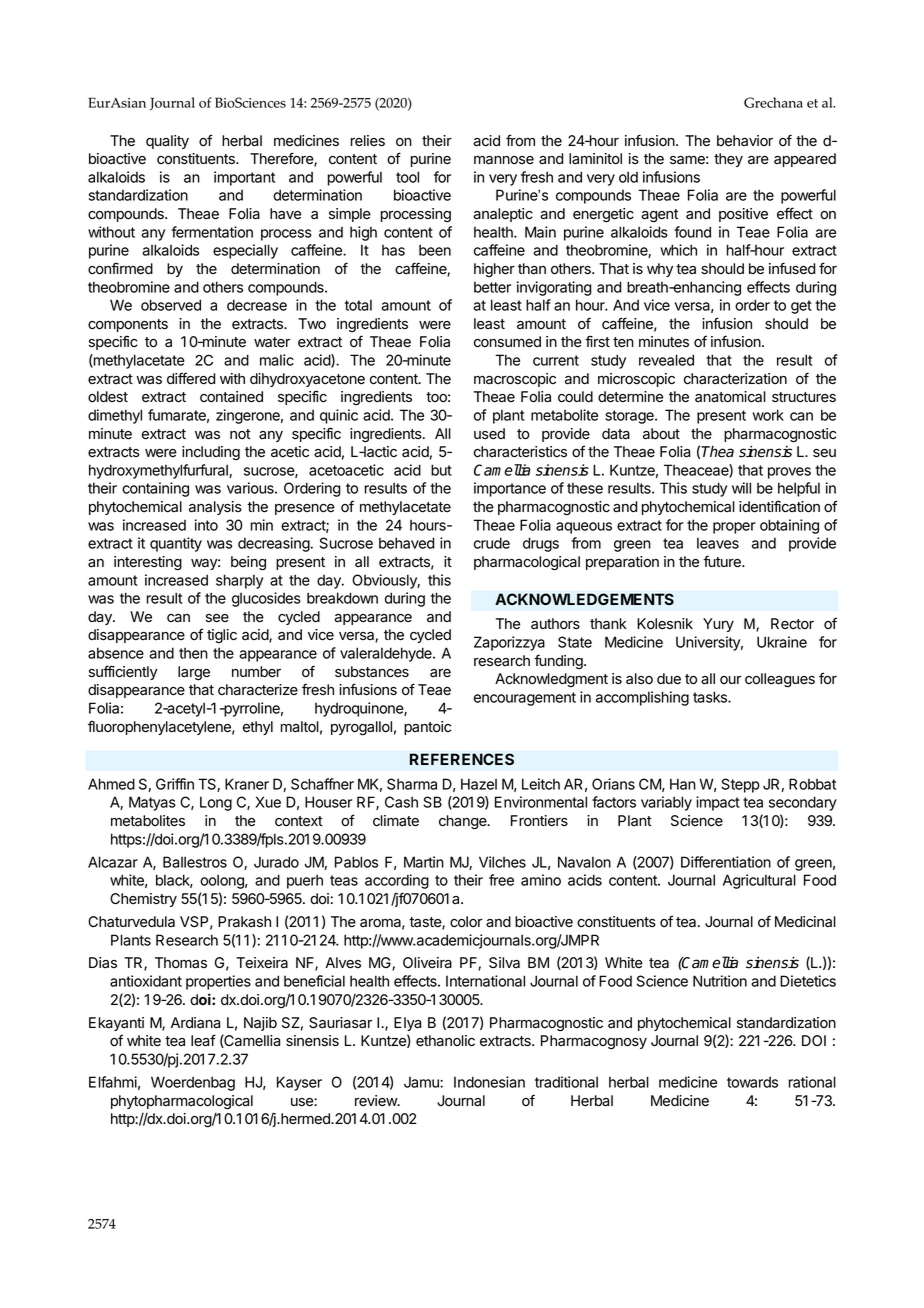  I want to click on Differentiation, so click(726, 862).
